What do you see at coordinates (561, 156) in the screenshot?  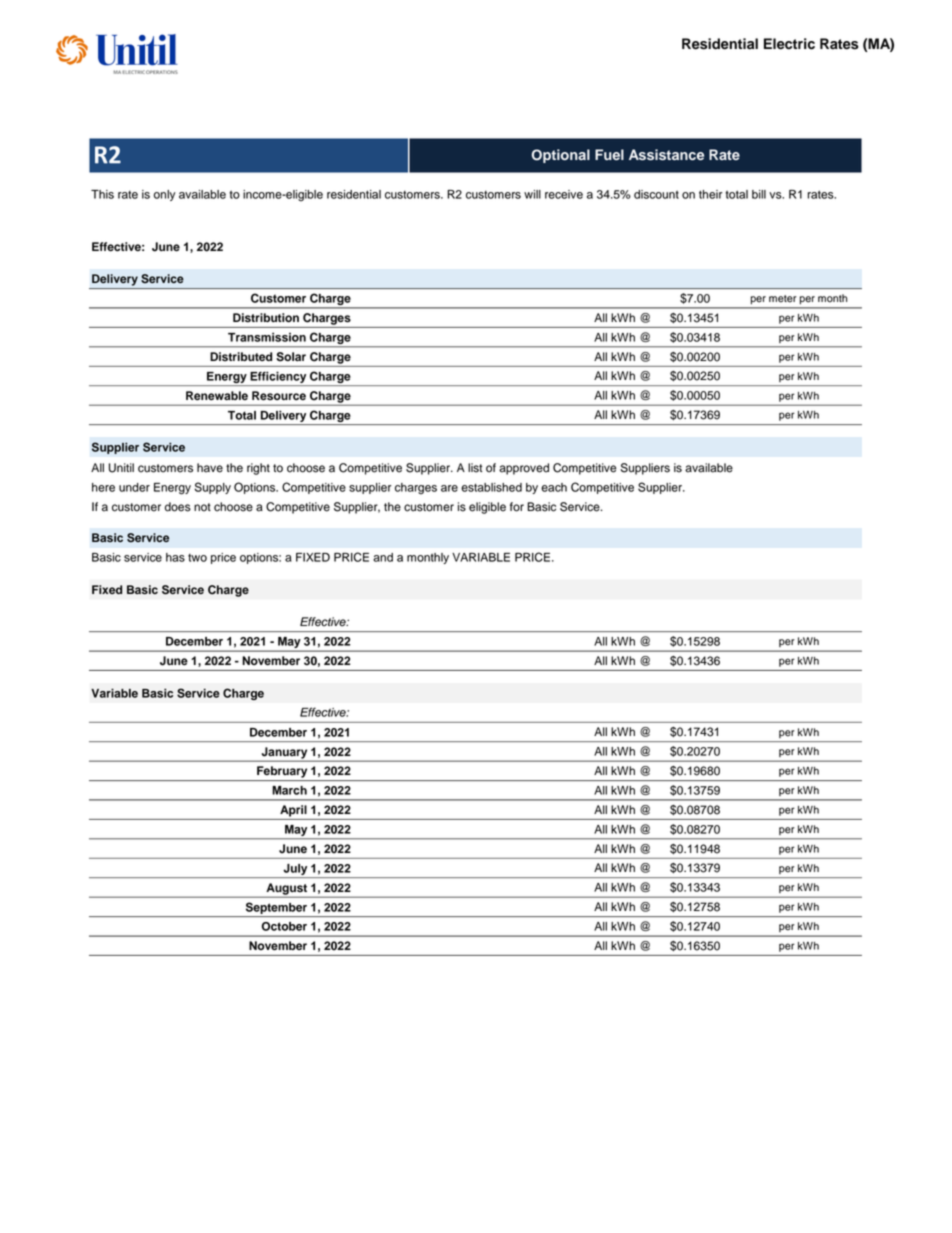 I see `Optional` at bounding box center [561, 156].
